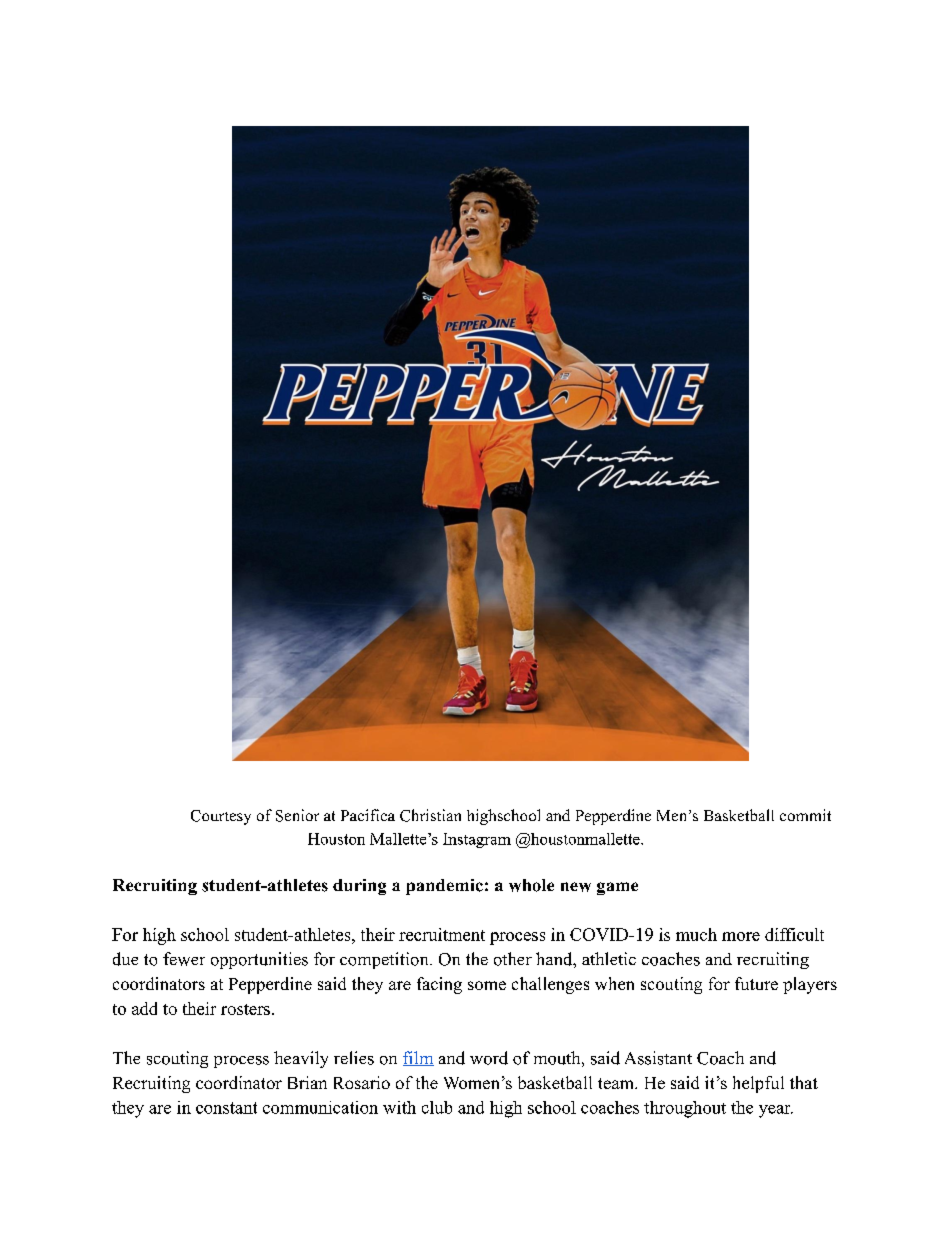  Describe the element at coordinates (617, 888) in the screenshot. I see `game` at that location.
